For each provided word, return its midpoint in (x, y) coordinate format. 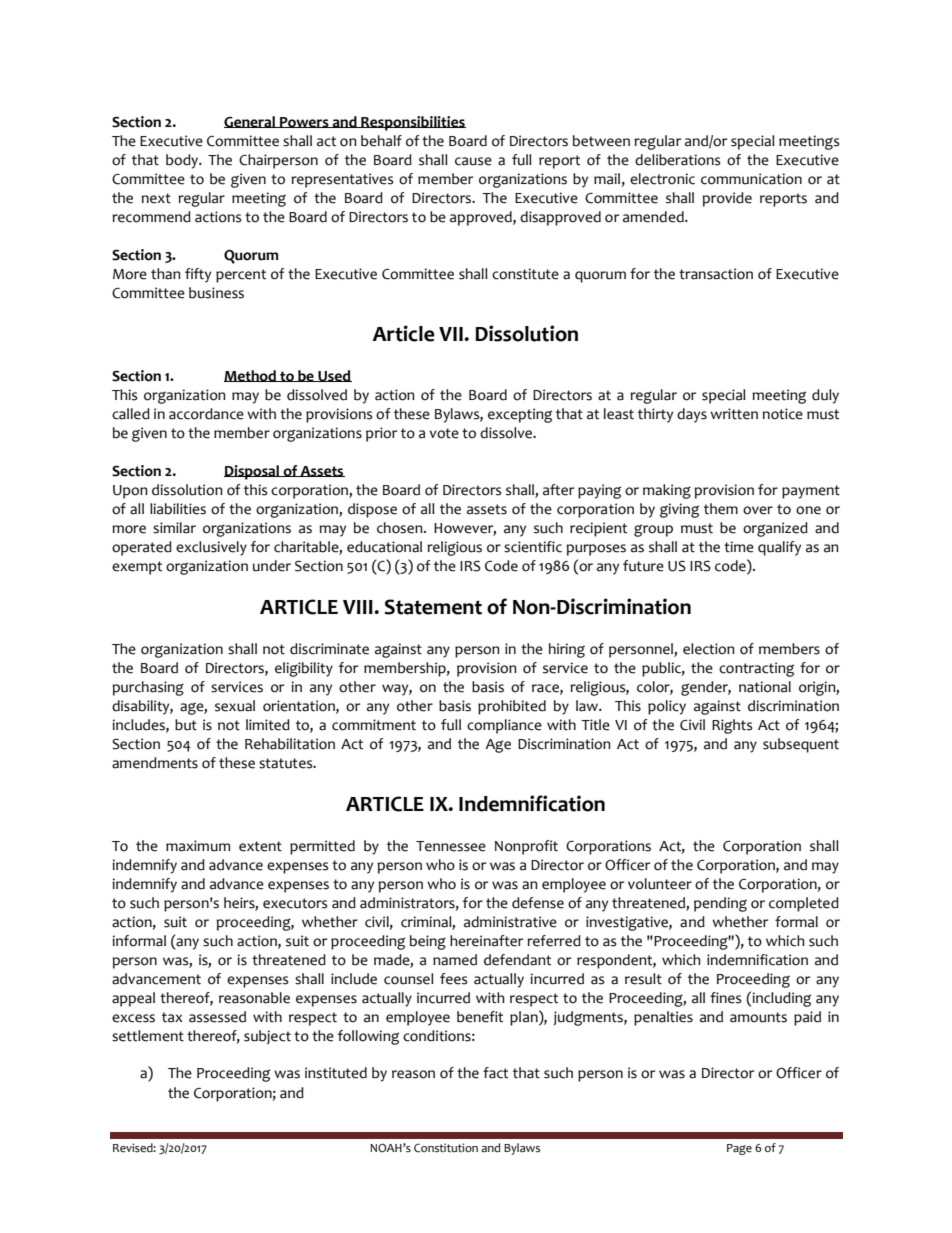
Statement (433, 607)
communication (751, 179)
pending (720, 904)
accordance (206, 414)
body (183, 161)
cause (473, 161)
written (734, 414)
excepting (520, 415)
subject (267, 1037)
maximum (198, 846)
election (708, 649)
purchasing (148, 688)
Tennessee (451, 846)
